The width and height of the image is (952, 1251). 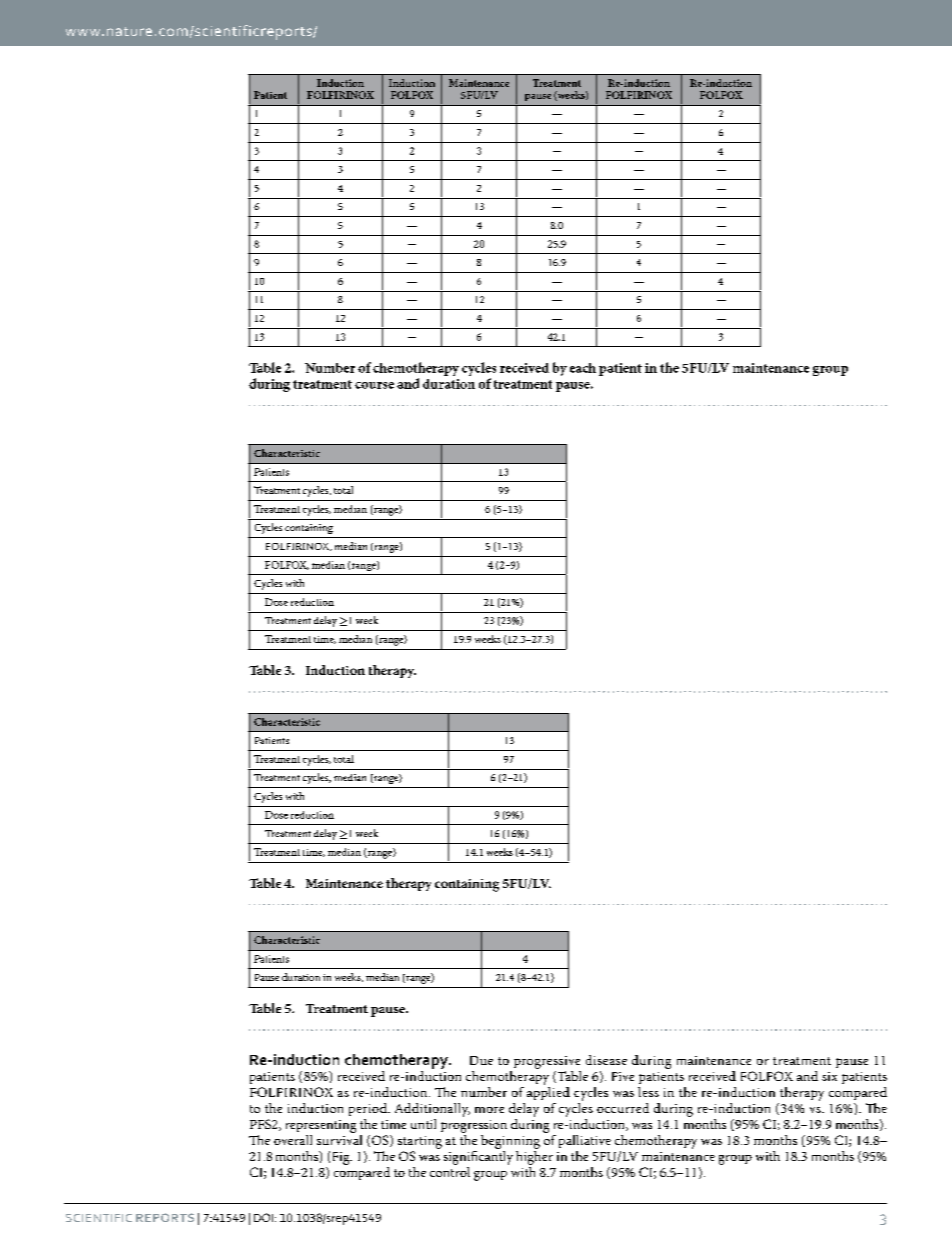 What do you see at coordinates (481, 1060) in the image?
I see `Due` at bounding box center [481, 1060].
